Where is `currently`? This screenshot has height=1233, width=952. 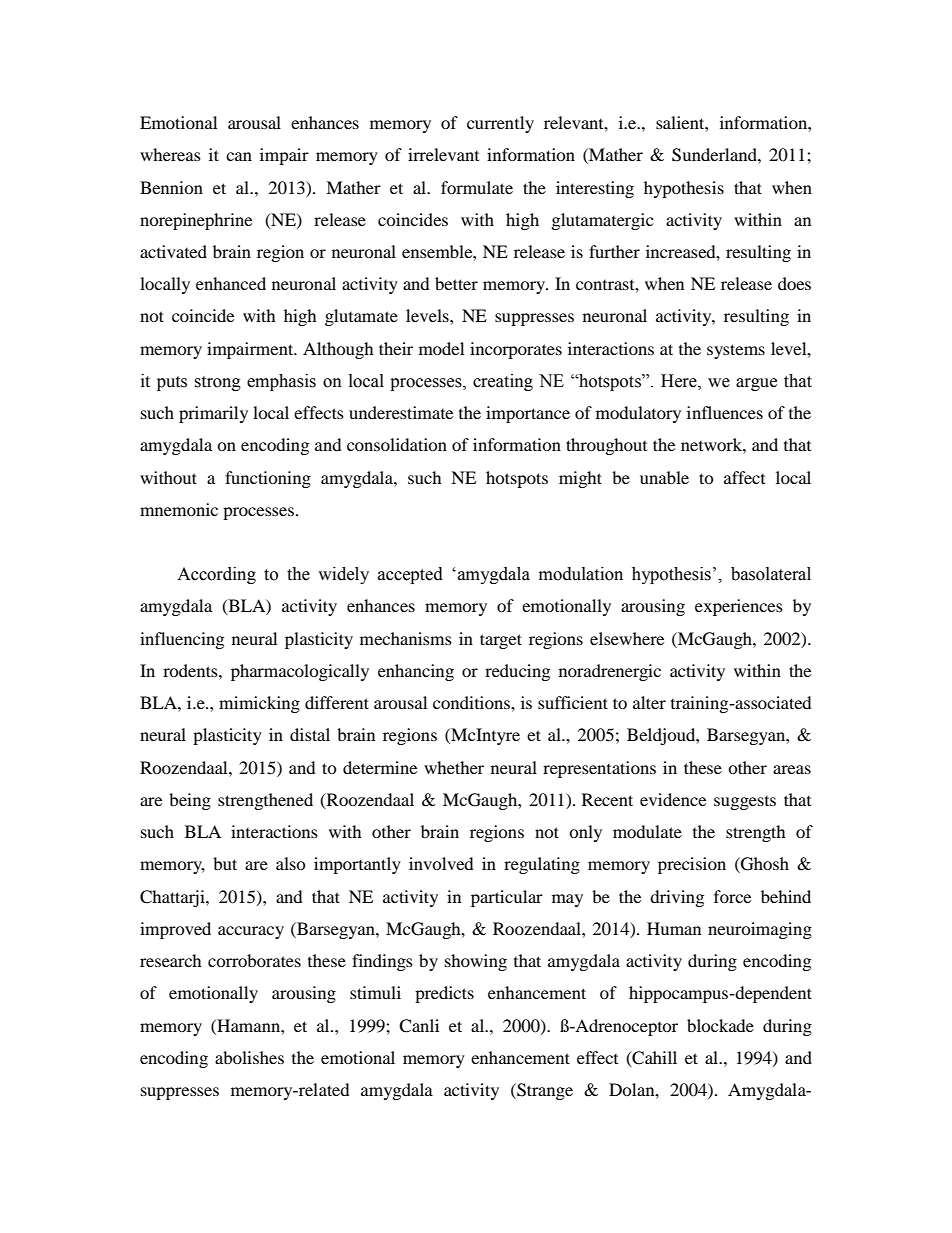 currently is located at coordinates (500, 124).
